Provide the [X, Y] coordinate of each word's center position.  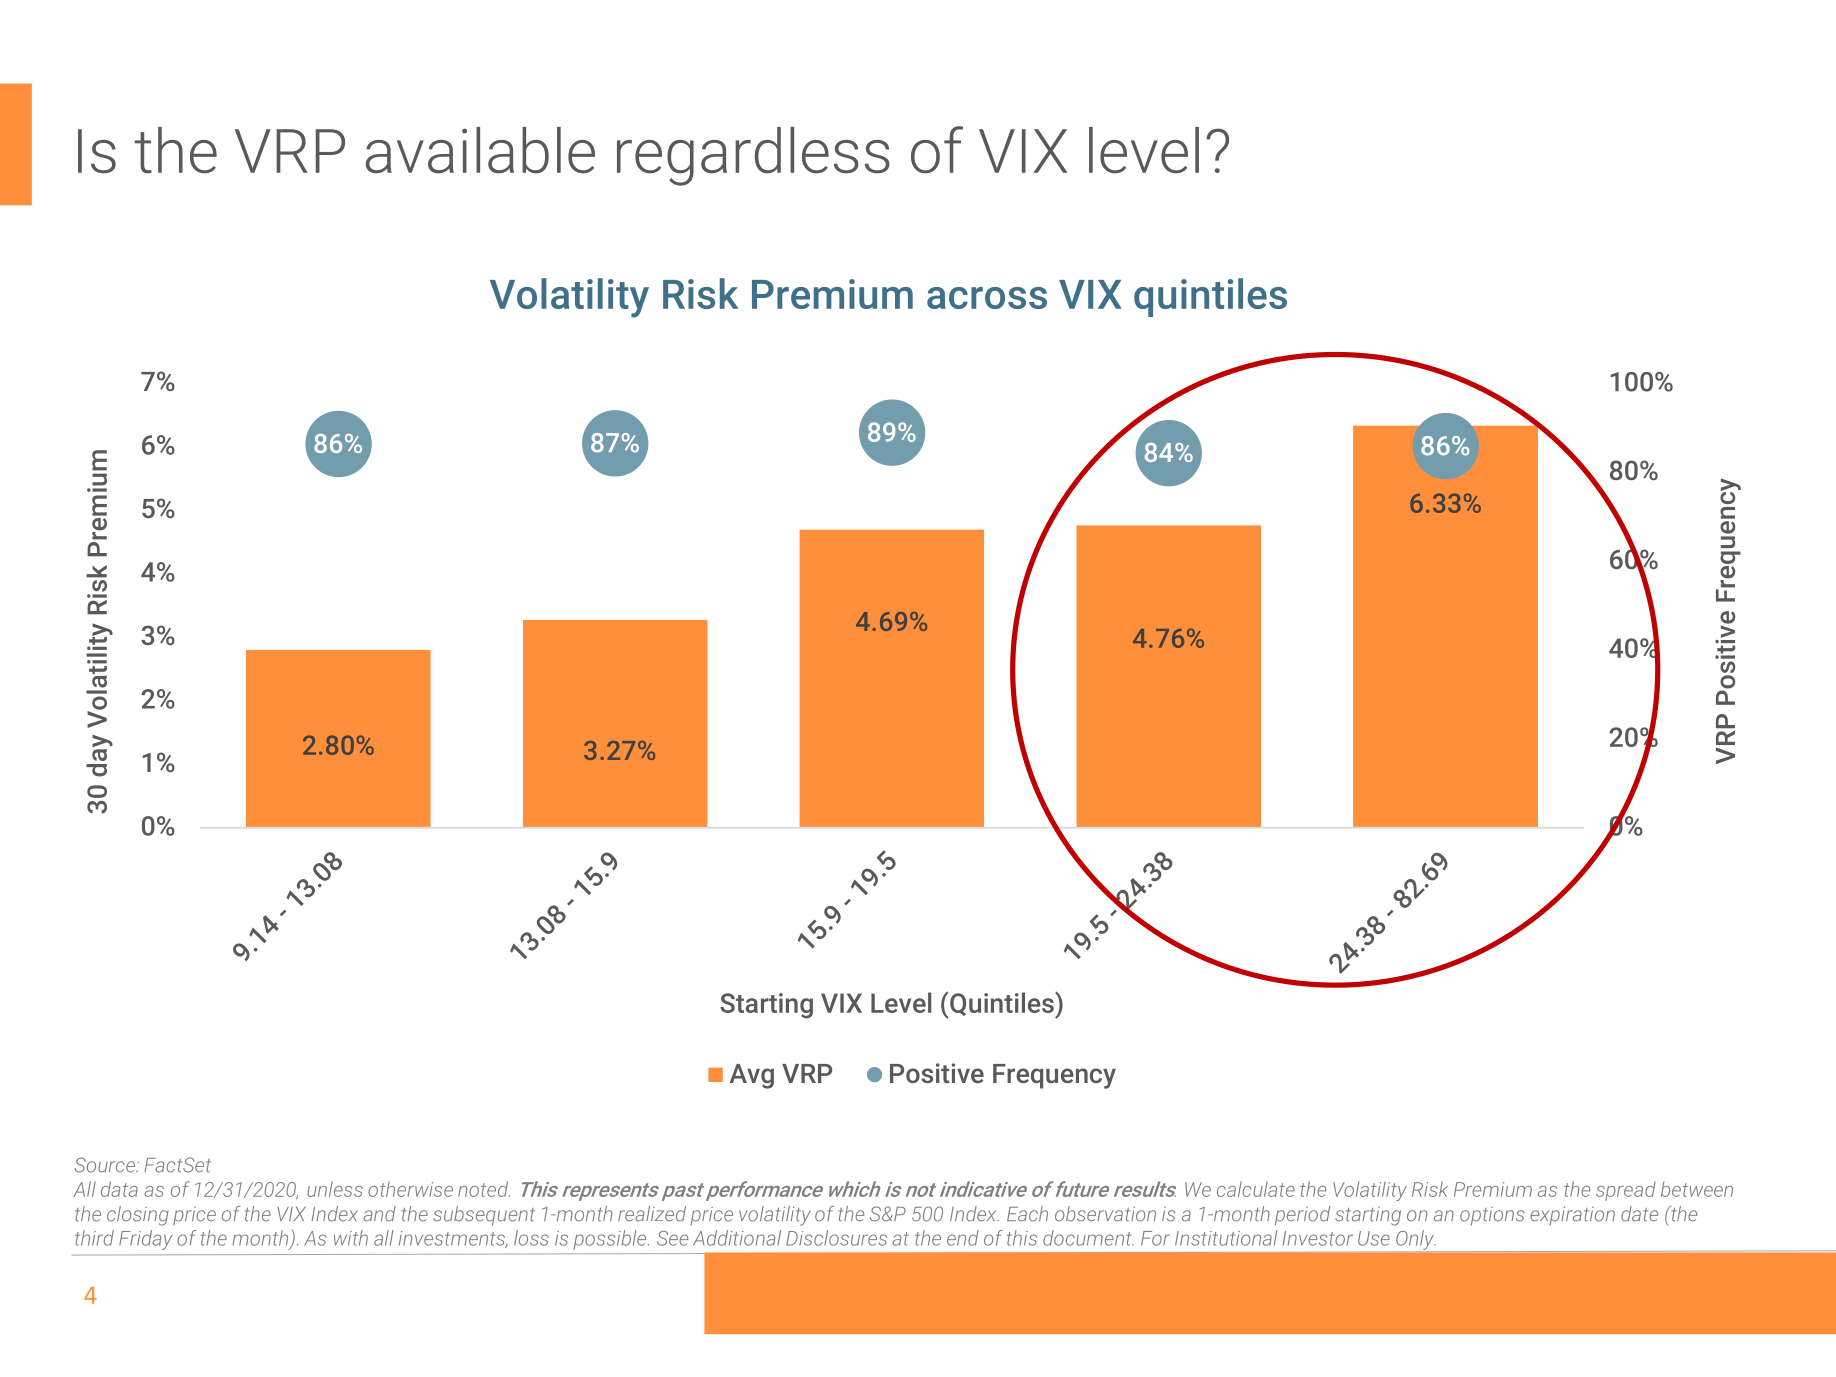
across [987, 298]
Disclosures [836, 1238]
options [1492, 1216]
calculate [1256, 1189]
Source [106, 1165]
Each [1027, 1214]
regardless [753, 156]
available [480, 150]
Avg [751, 1076]
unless [335, 1189]
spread [1626, 1191]
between [1697, 1189]
